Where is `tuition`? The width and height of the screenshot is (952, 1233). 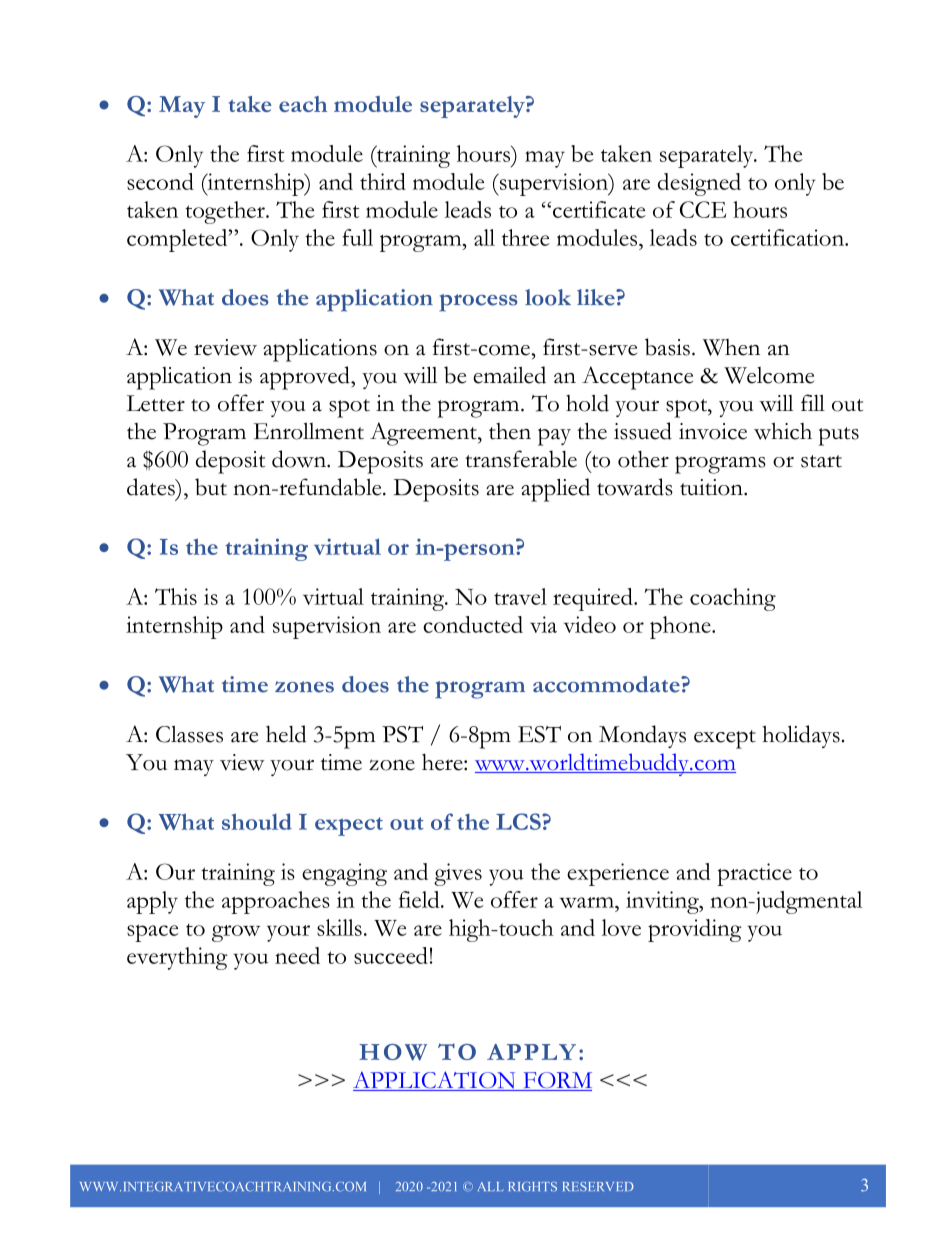
tuition is located at coordinates (712, 487).
